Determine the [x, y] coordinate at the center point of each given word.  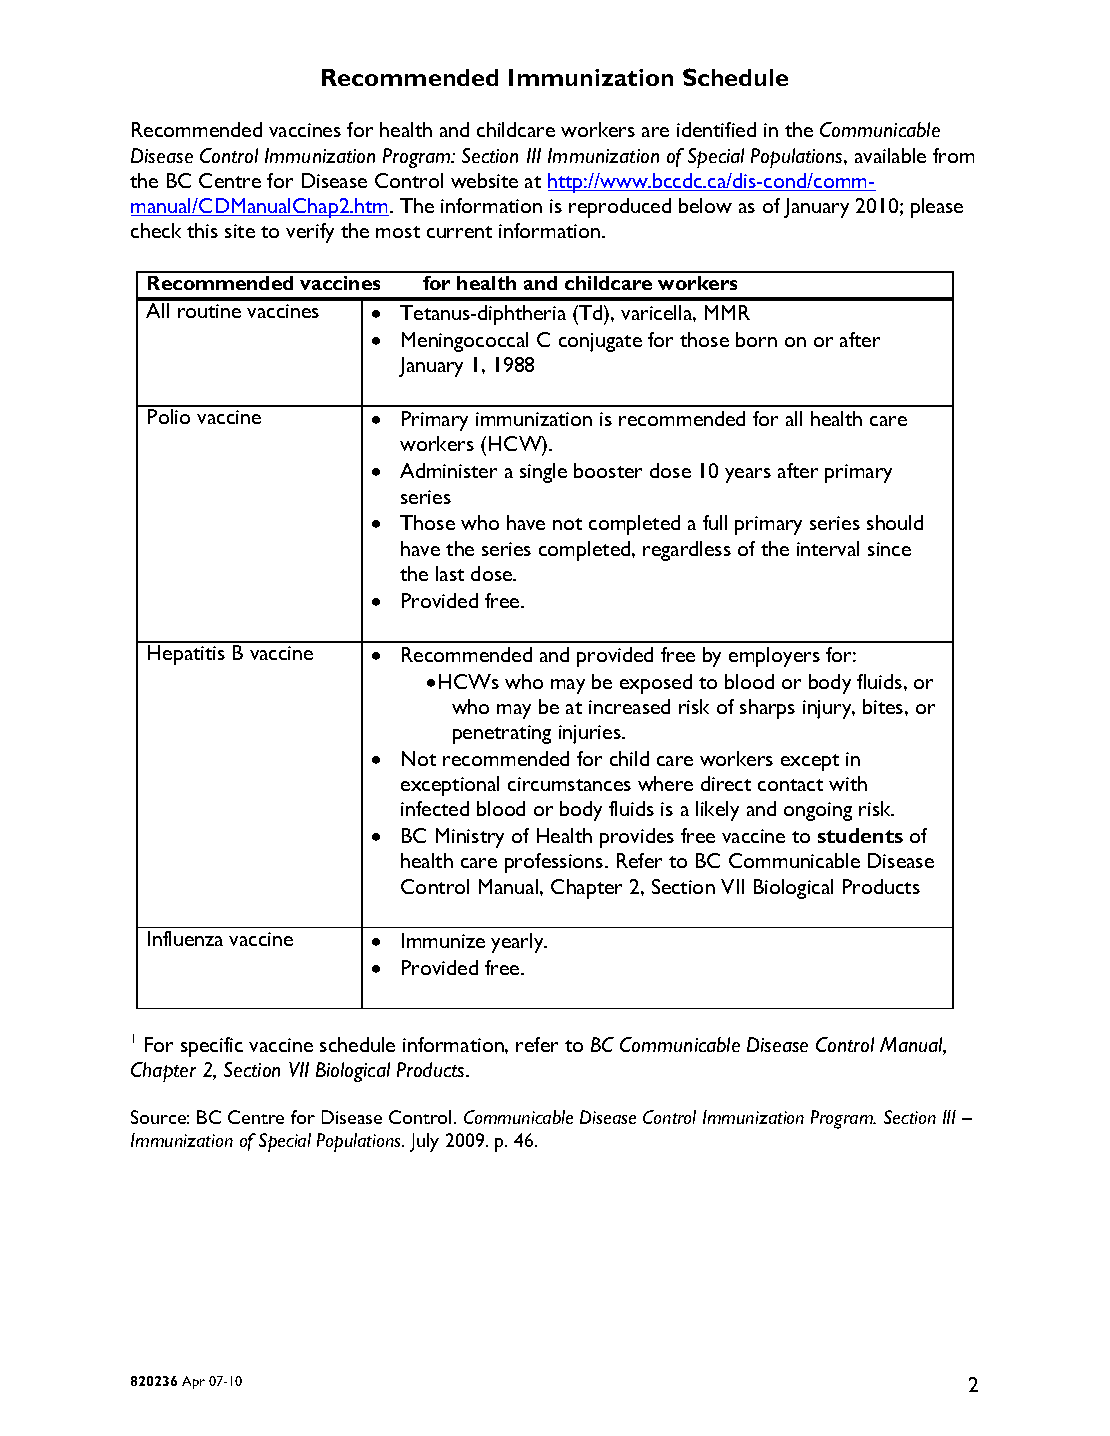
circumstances [569, 784]
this [202, 230]
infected [435, 808]
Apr [193, 1382]
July [424, 1142]
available [890, 155]
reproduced [620, 208]
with [848, 783]
